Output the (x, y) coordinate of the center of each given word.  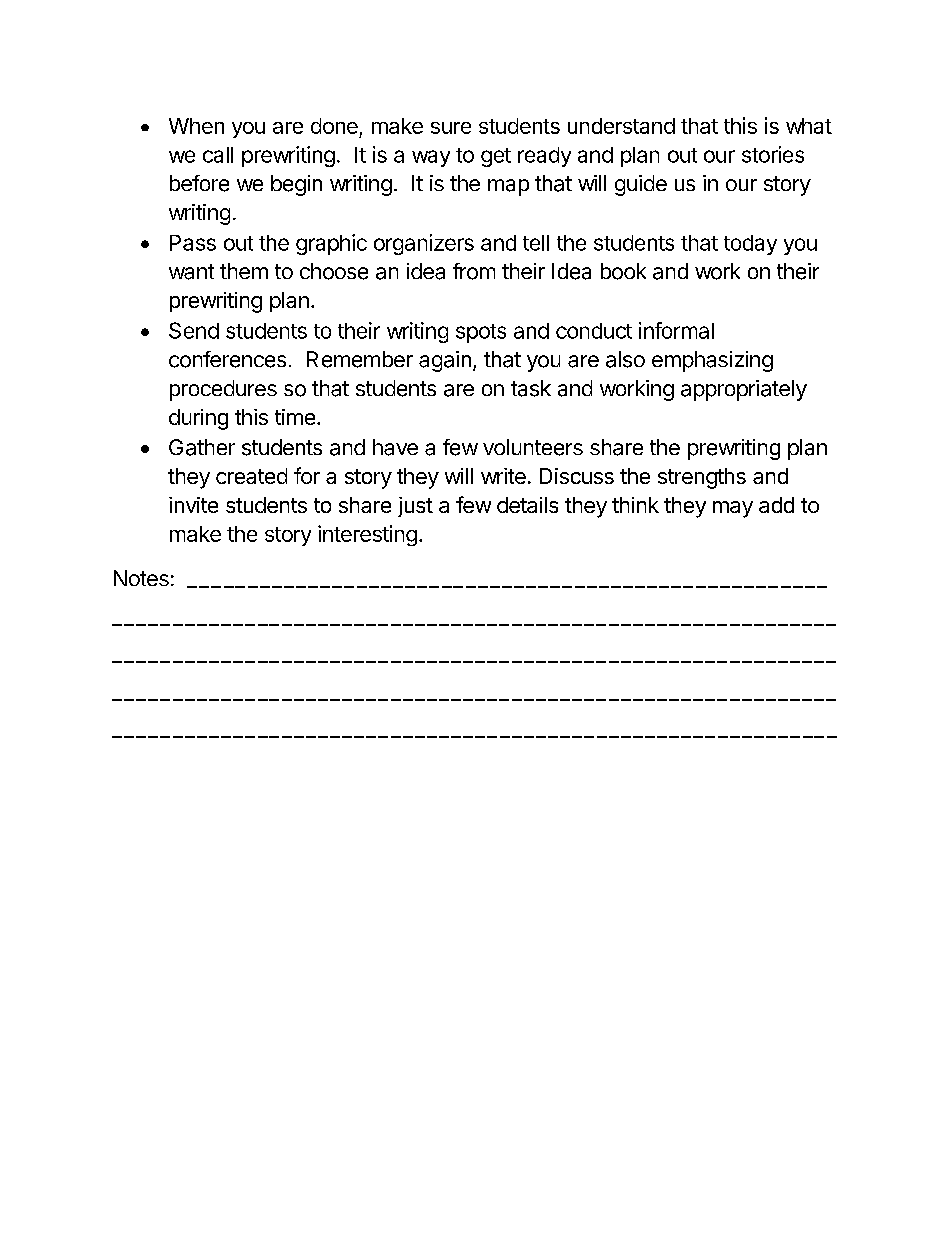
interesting (367, 535)
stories (773, 154)
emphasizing (712, 361)
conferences (227, 359)
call (218, 155)
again (445, 361)
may (733, 509)
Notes (141, 578)
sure (451, 128)
